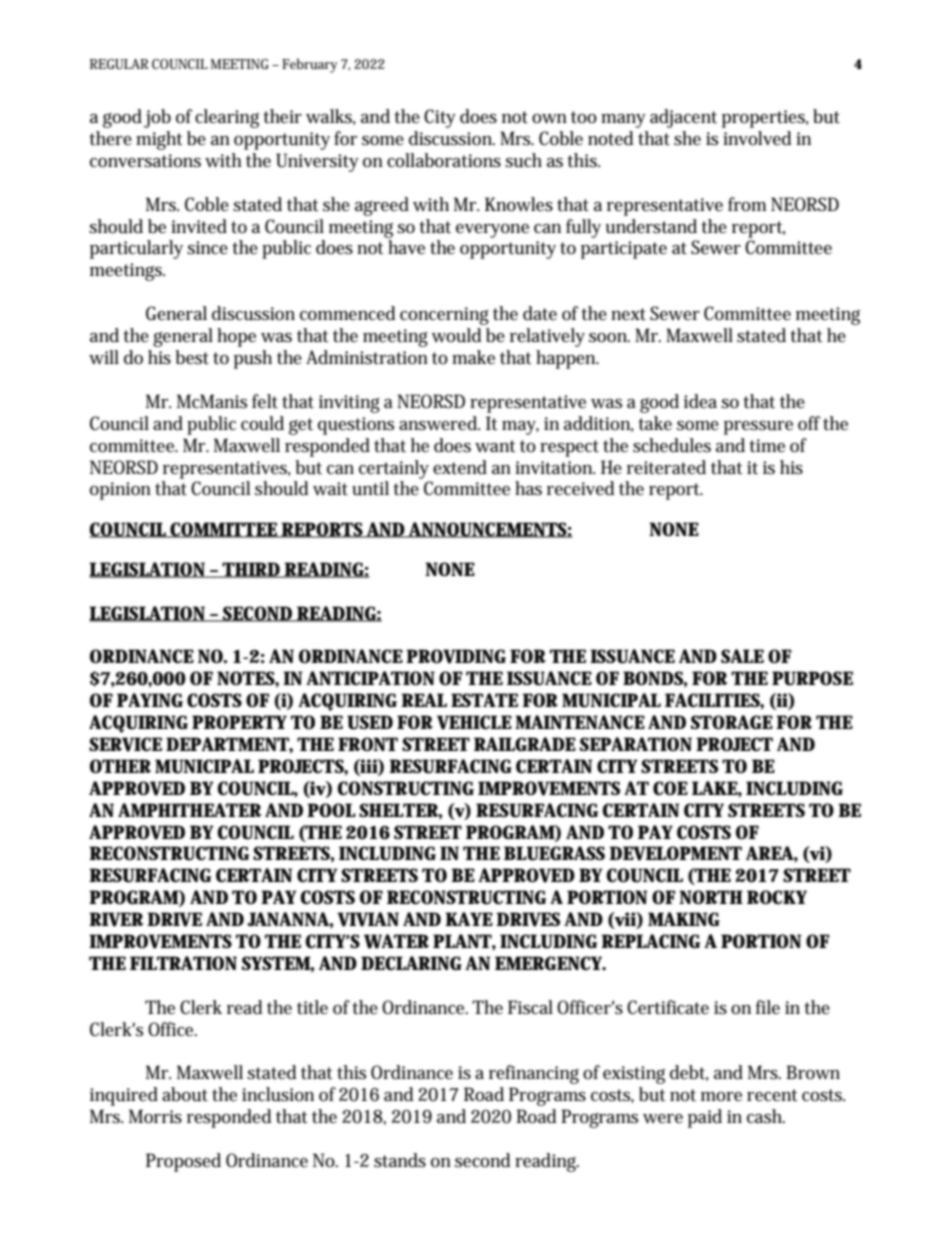  I want to click on pressure, so click(758, 428).
